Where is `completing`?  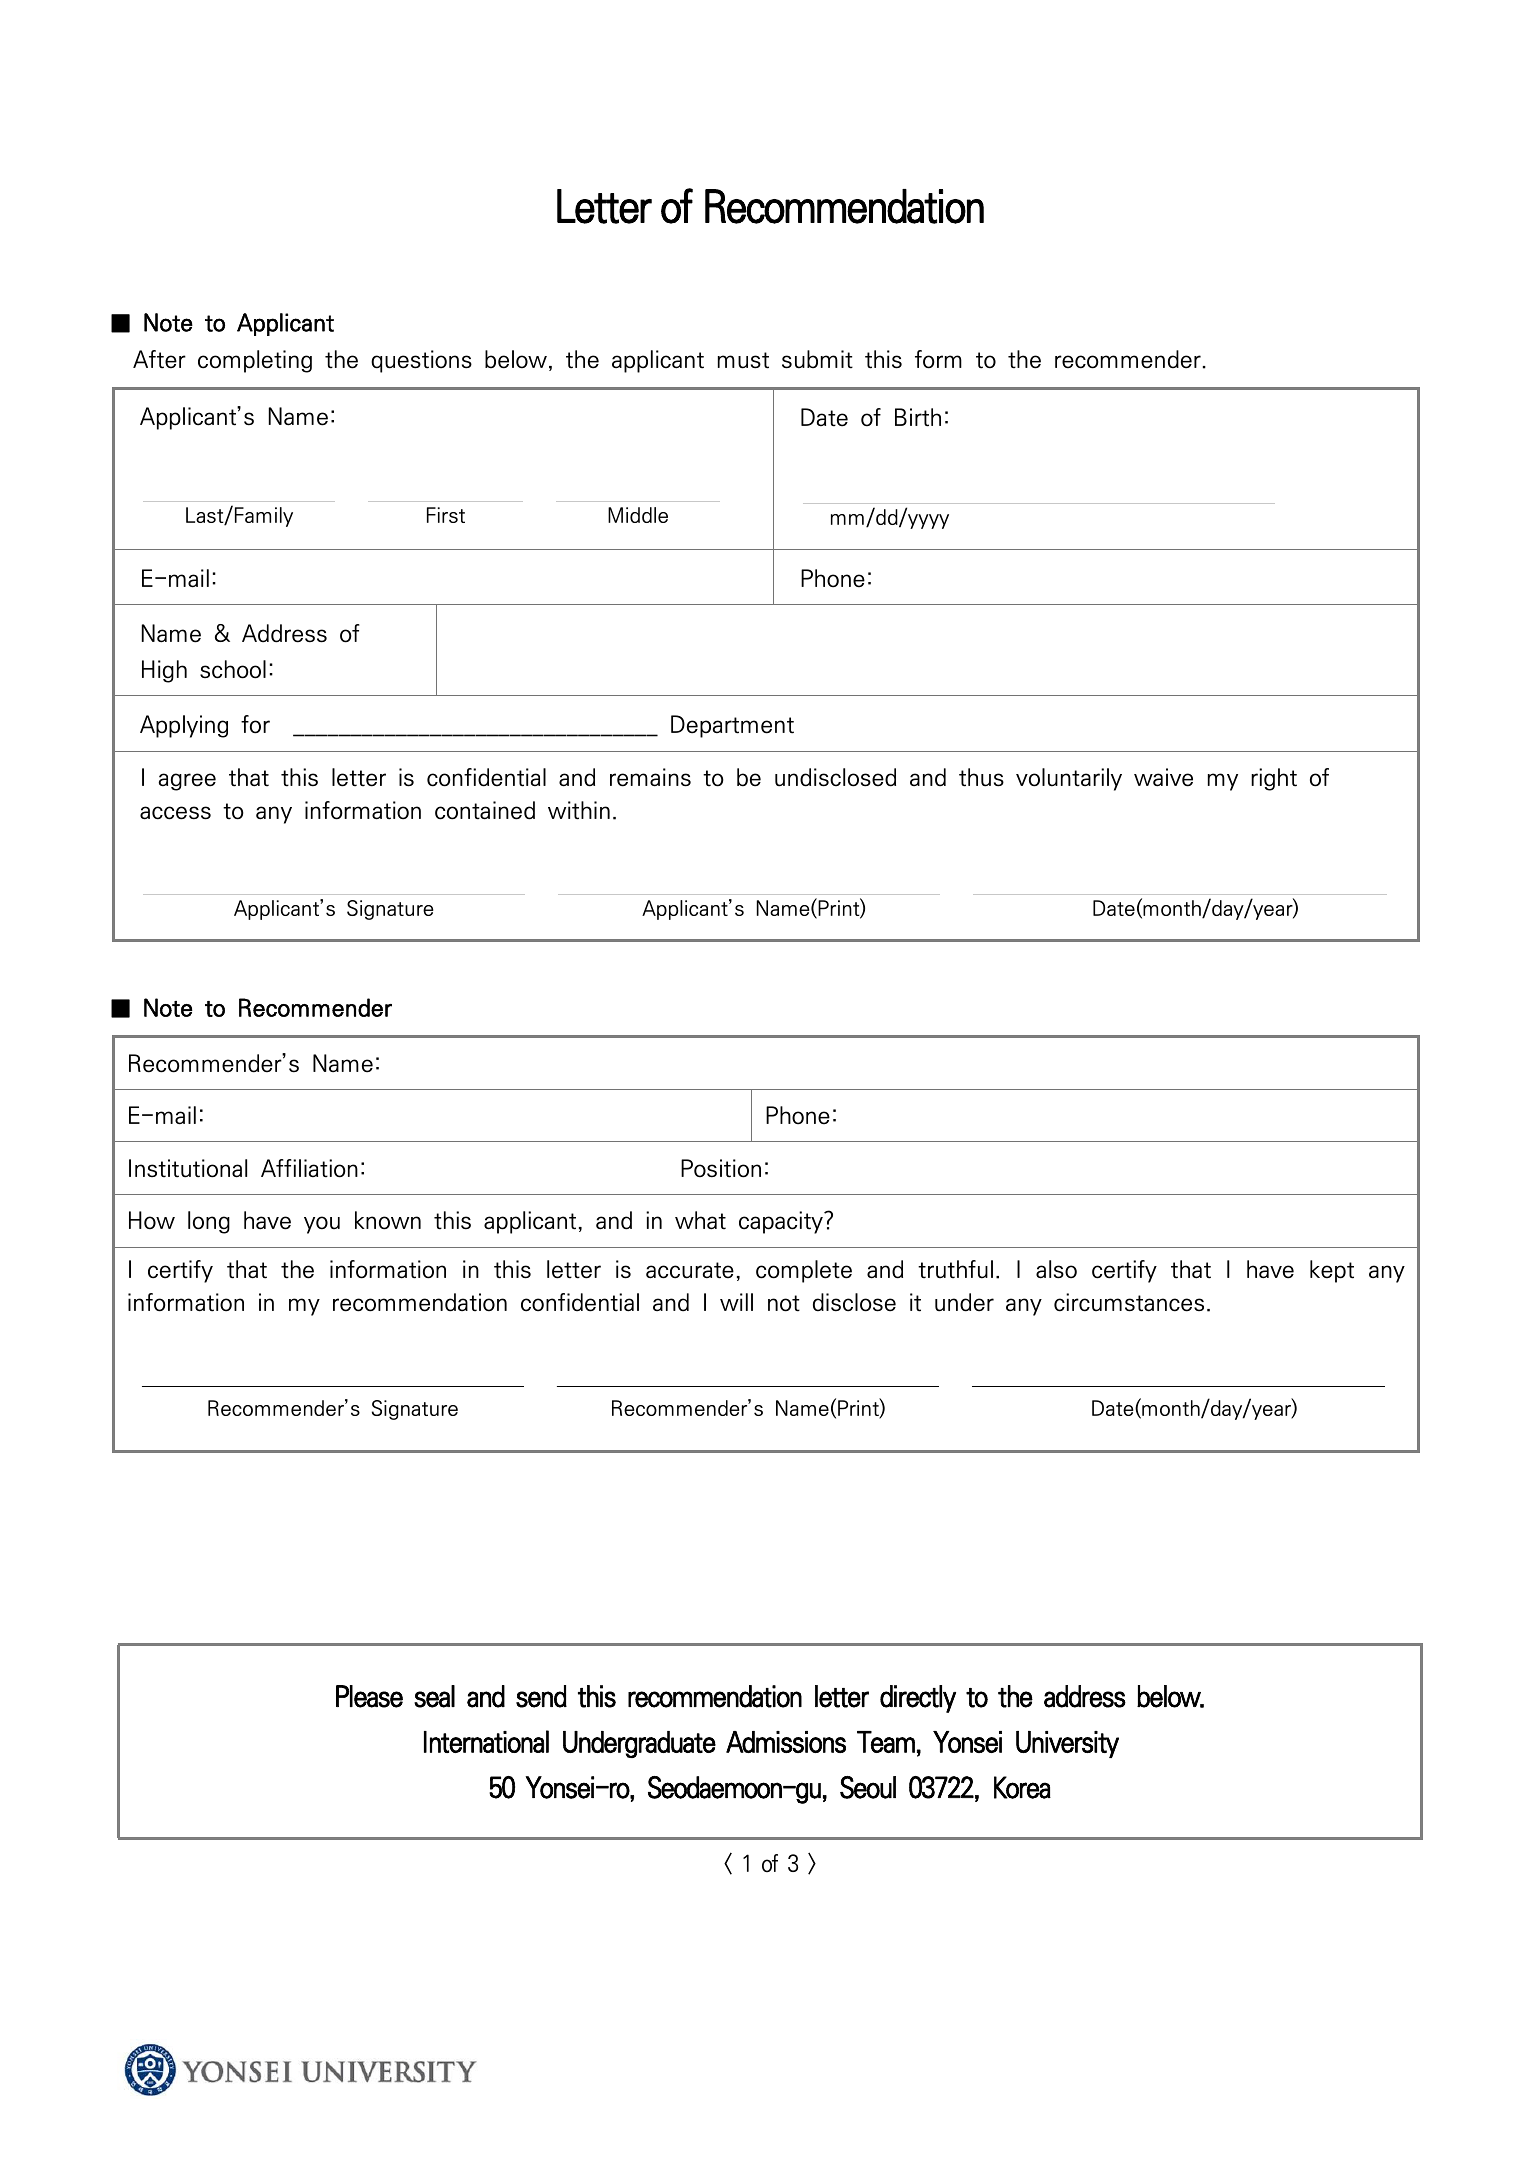
completing is located at coordinates (255, 361).
